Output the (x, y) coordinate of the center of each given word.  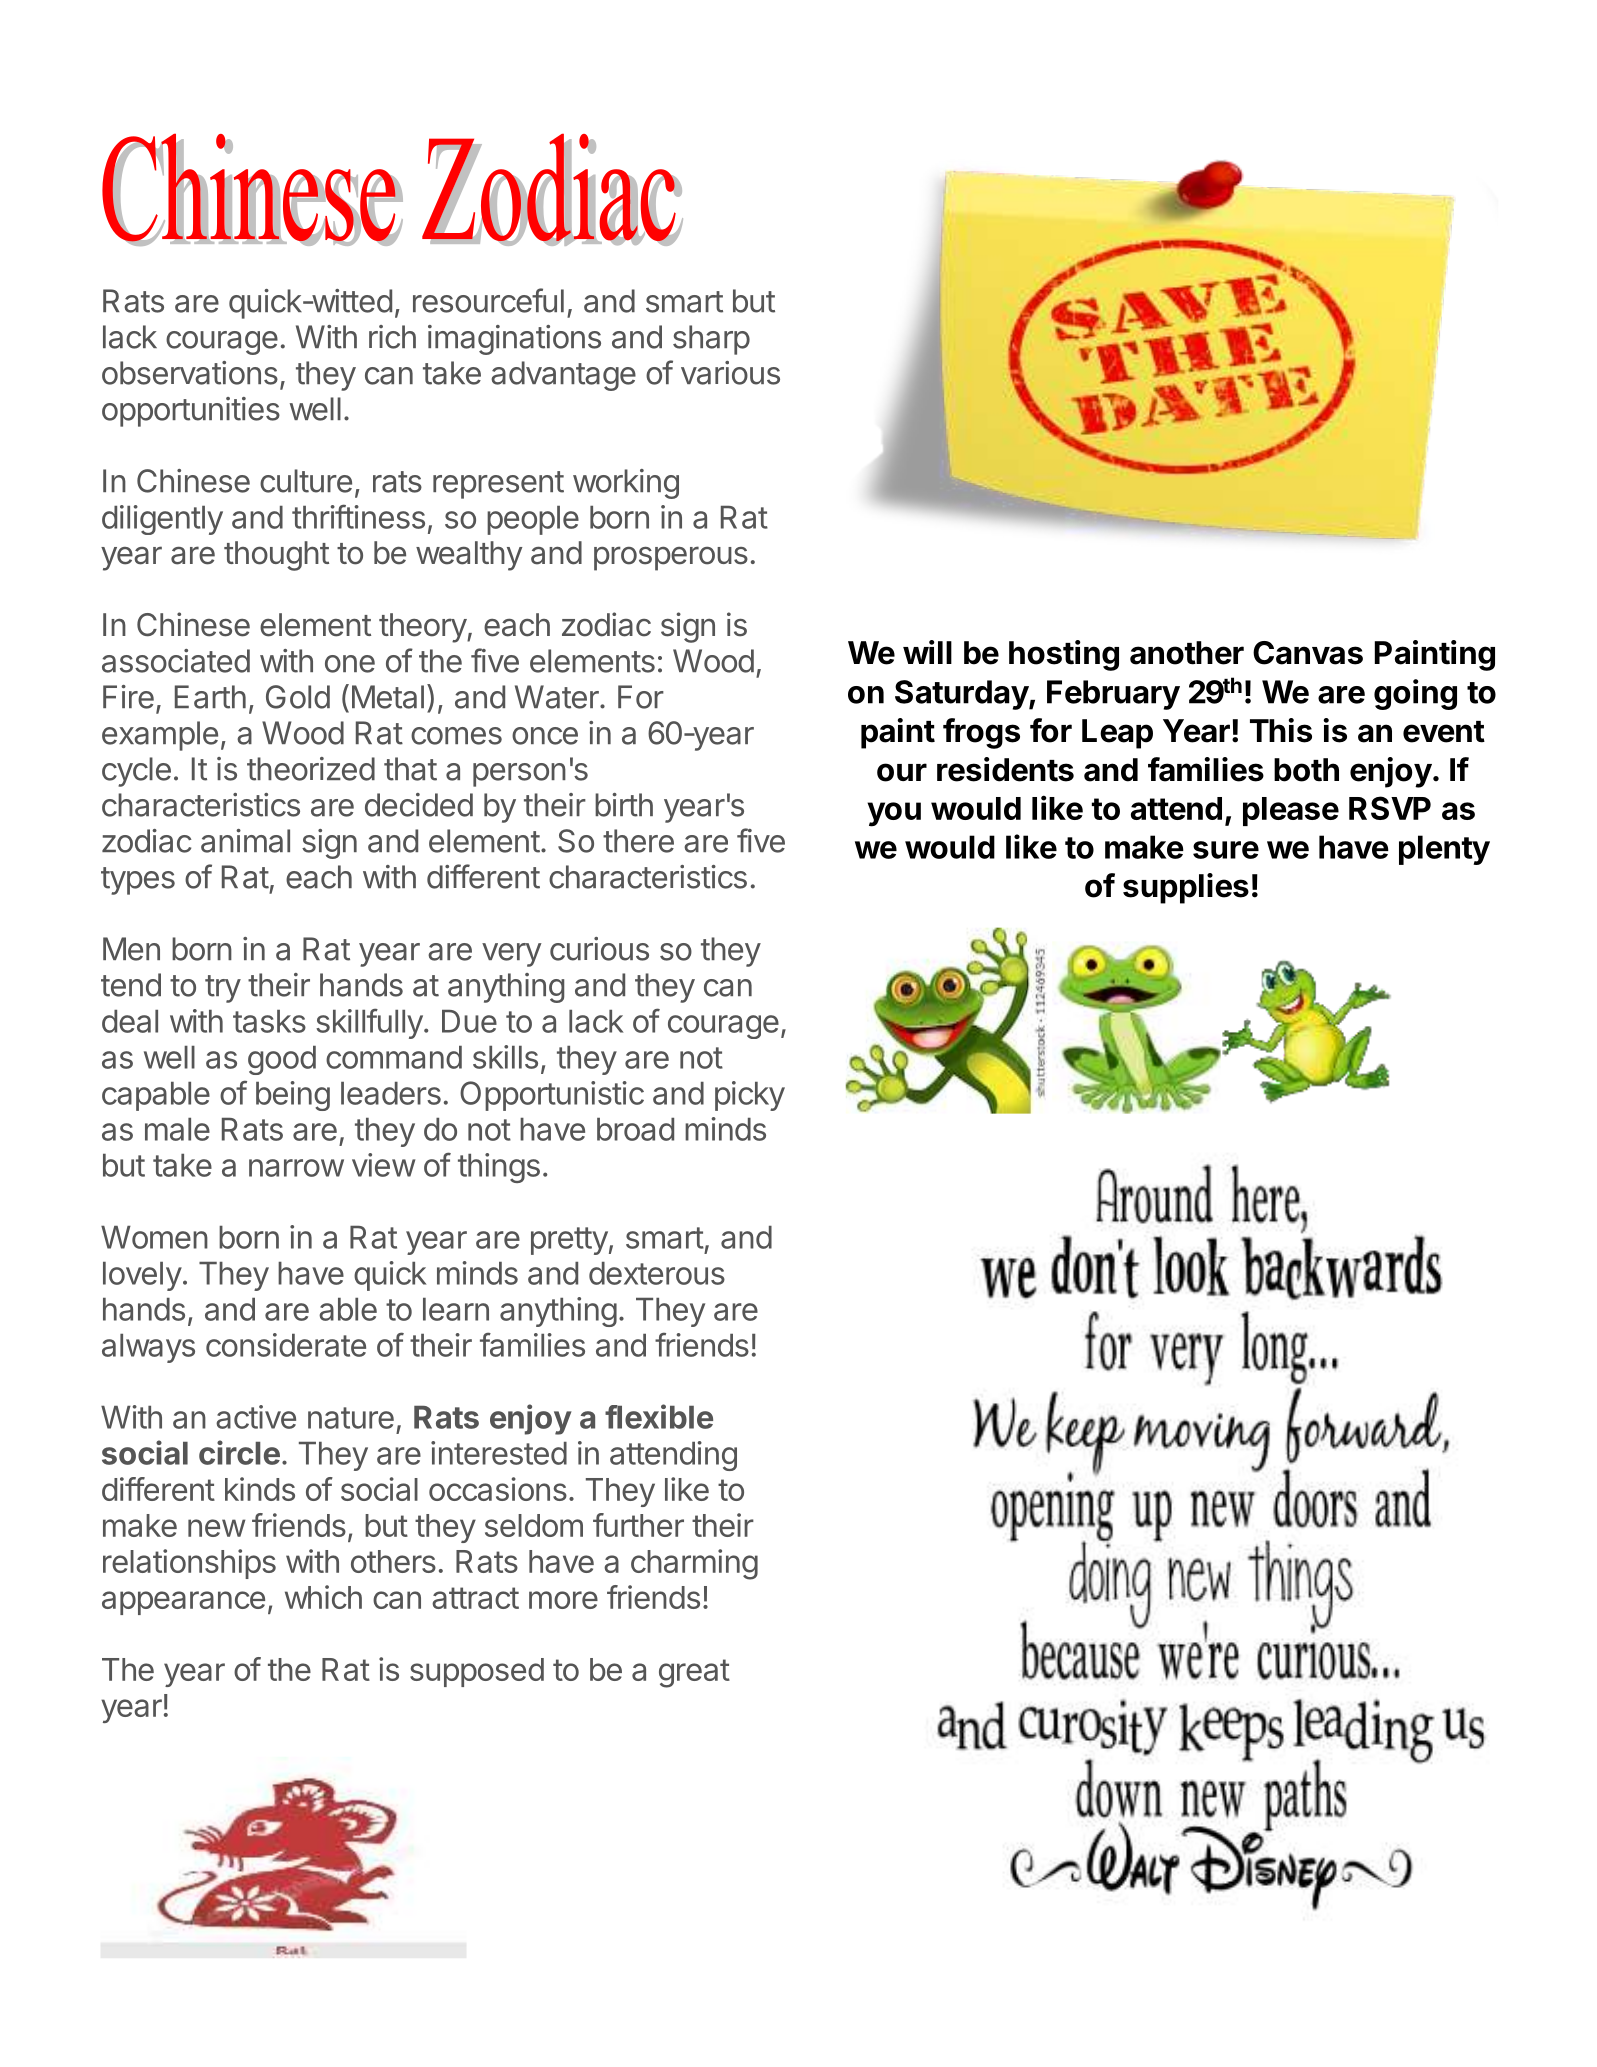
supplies (1186, 888)
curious (599, 949)
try (223, 989)
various (730, 373)
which (323, 1597)
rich (392, 337)
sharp (711, 340)
